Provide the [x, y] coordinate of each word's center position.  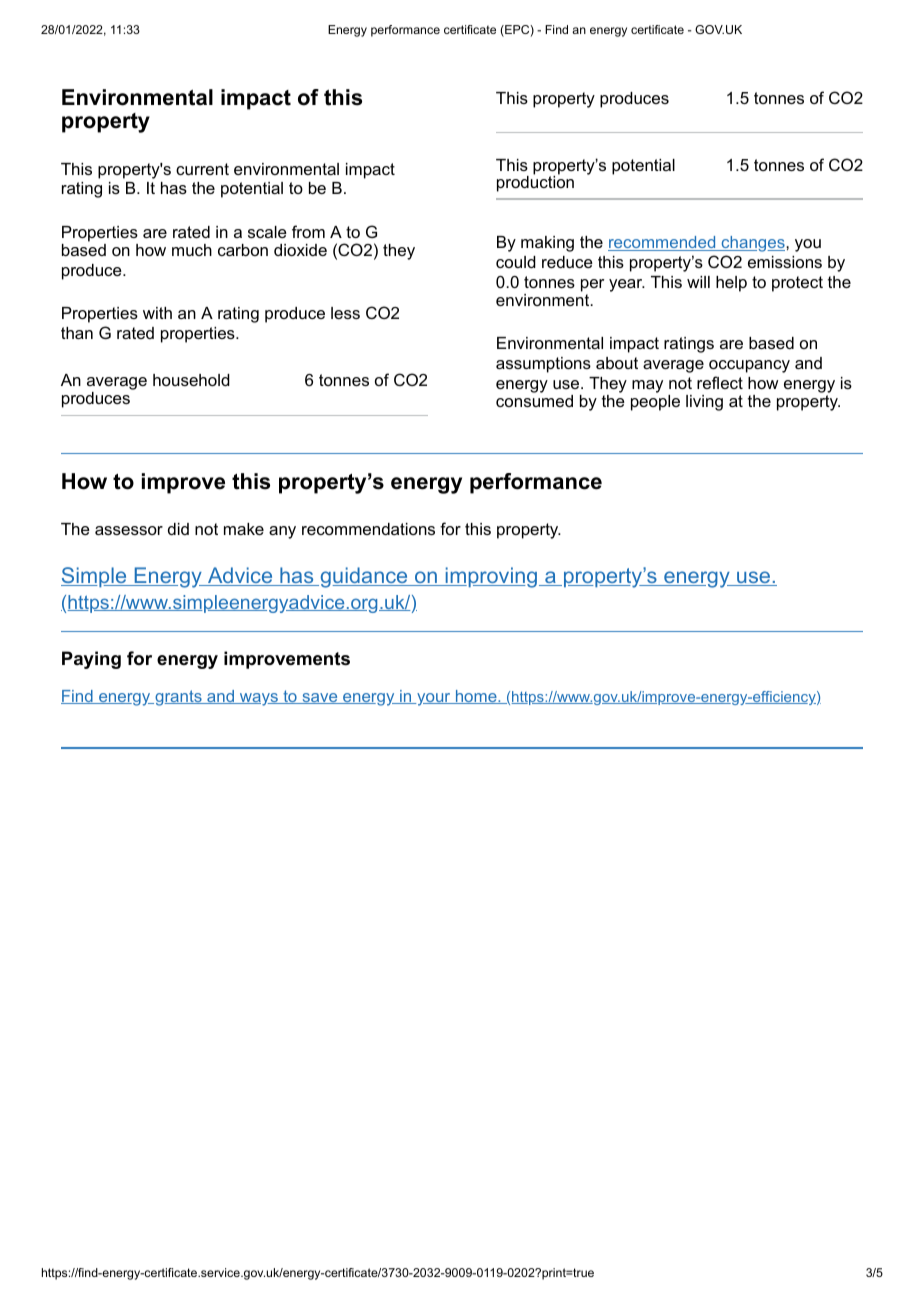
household [191, 380]
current [202, 169]
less [345, 313]
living [704, 403]
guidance [364, 577]
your [434, 699]
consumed [534, 401]
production [535, 182]
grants [178, 698]
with [157, 313]
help [731, 284]
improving [491, 577]
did [178, 529]
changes [753, 244]
